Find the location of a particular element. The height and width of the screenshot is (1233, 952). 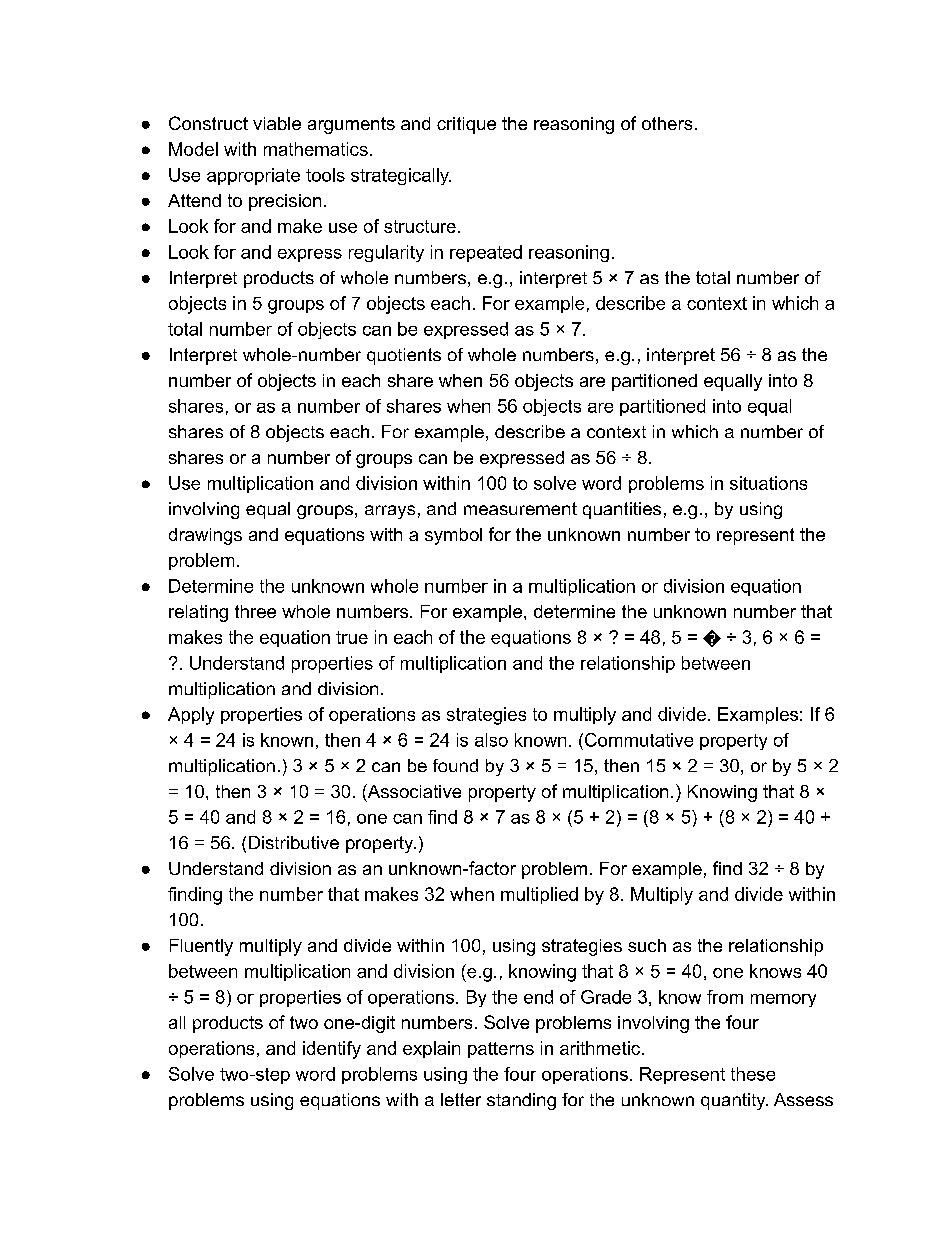

symbol is located at coordinates (453, 536).
